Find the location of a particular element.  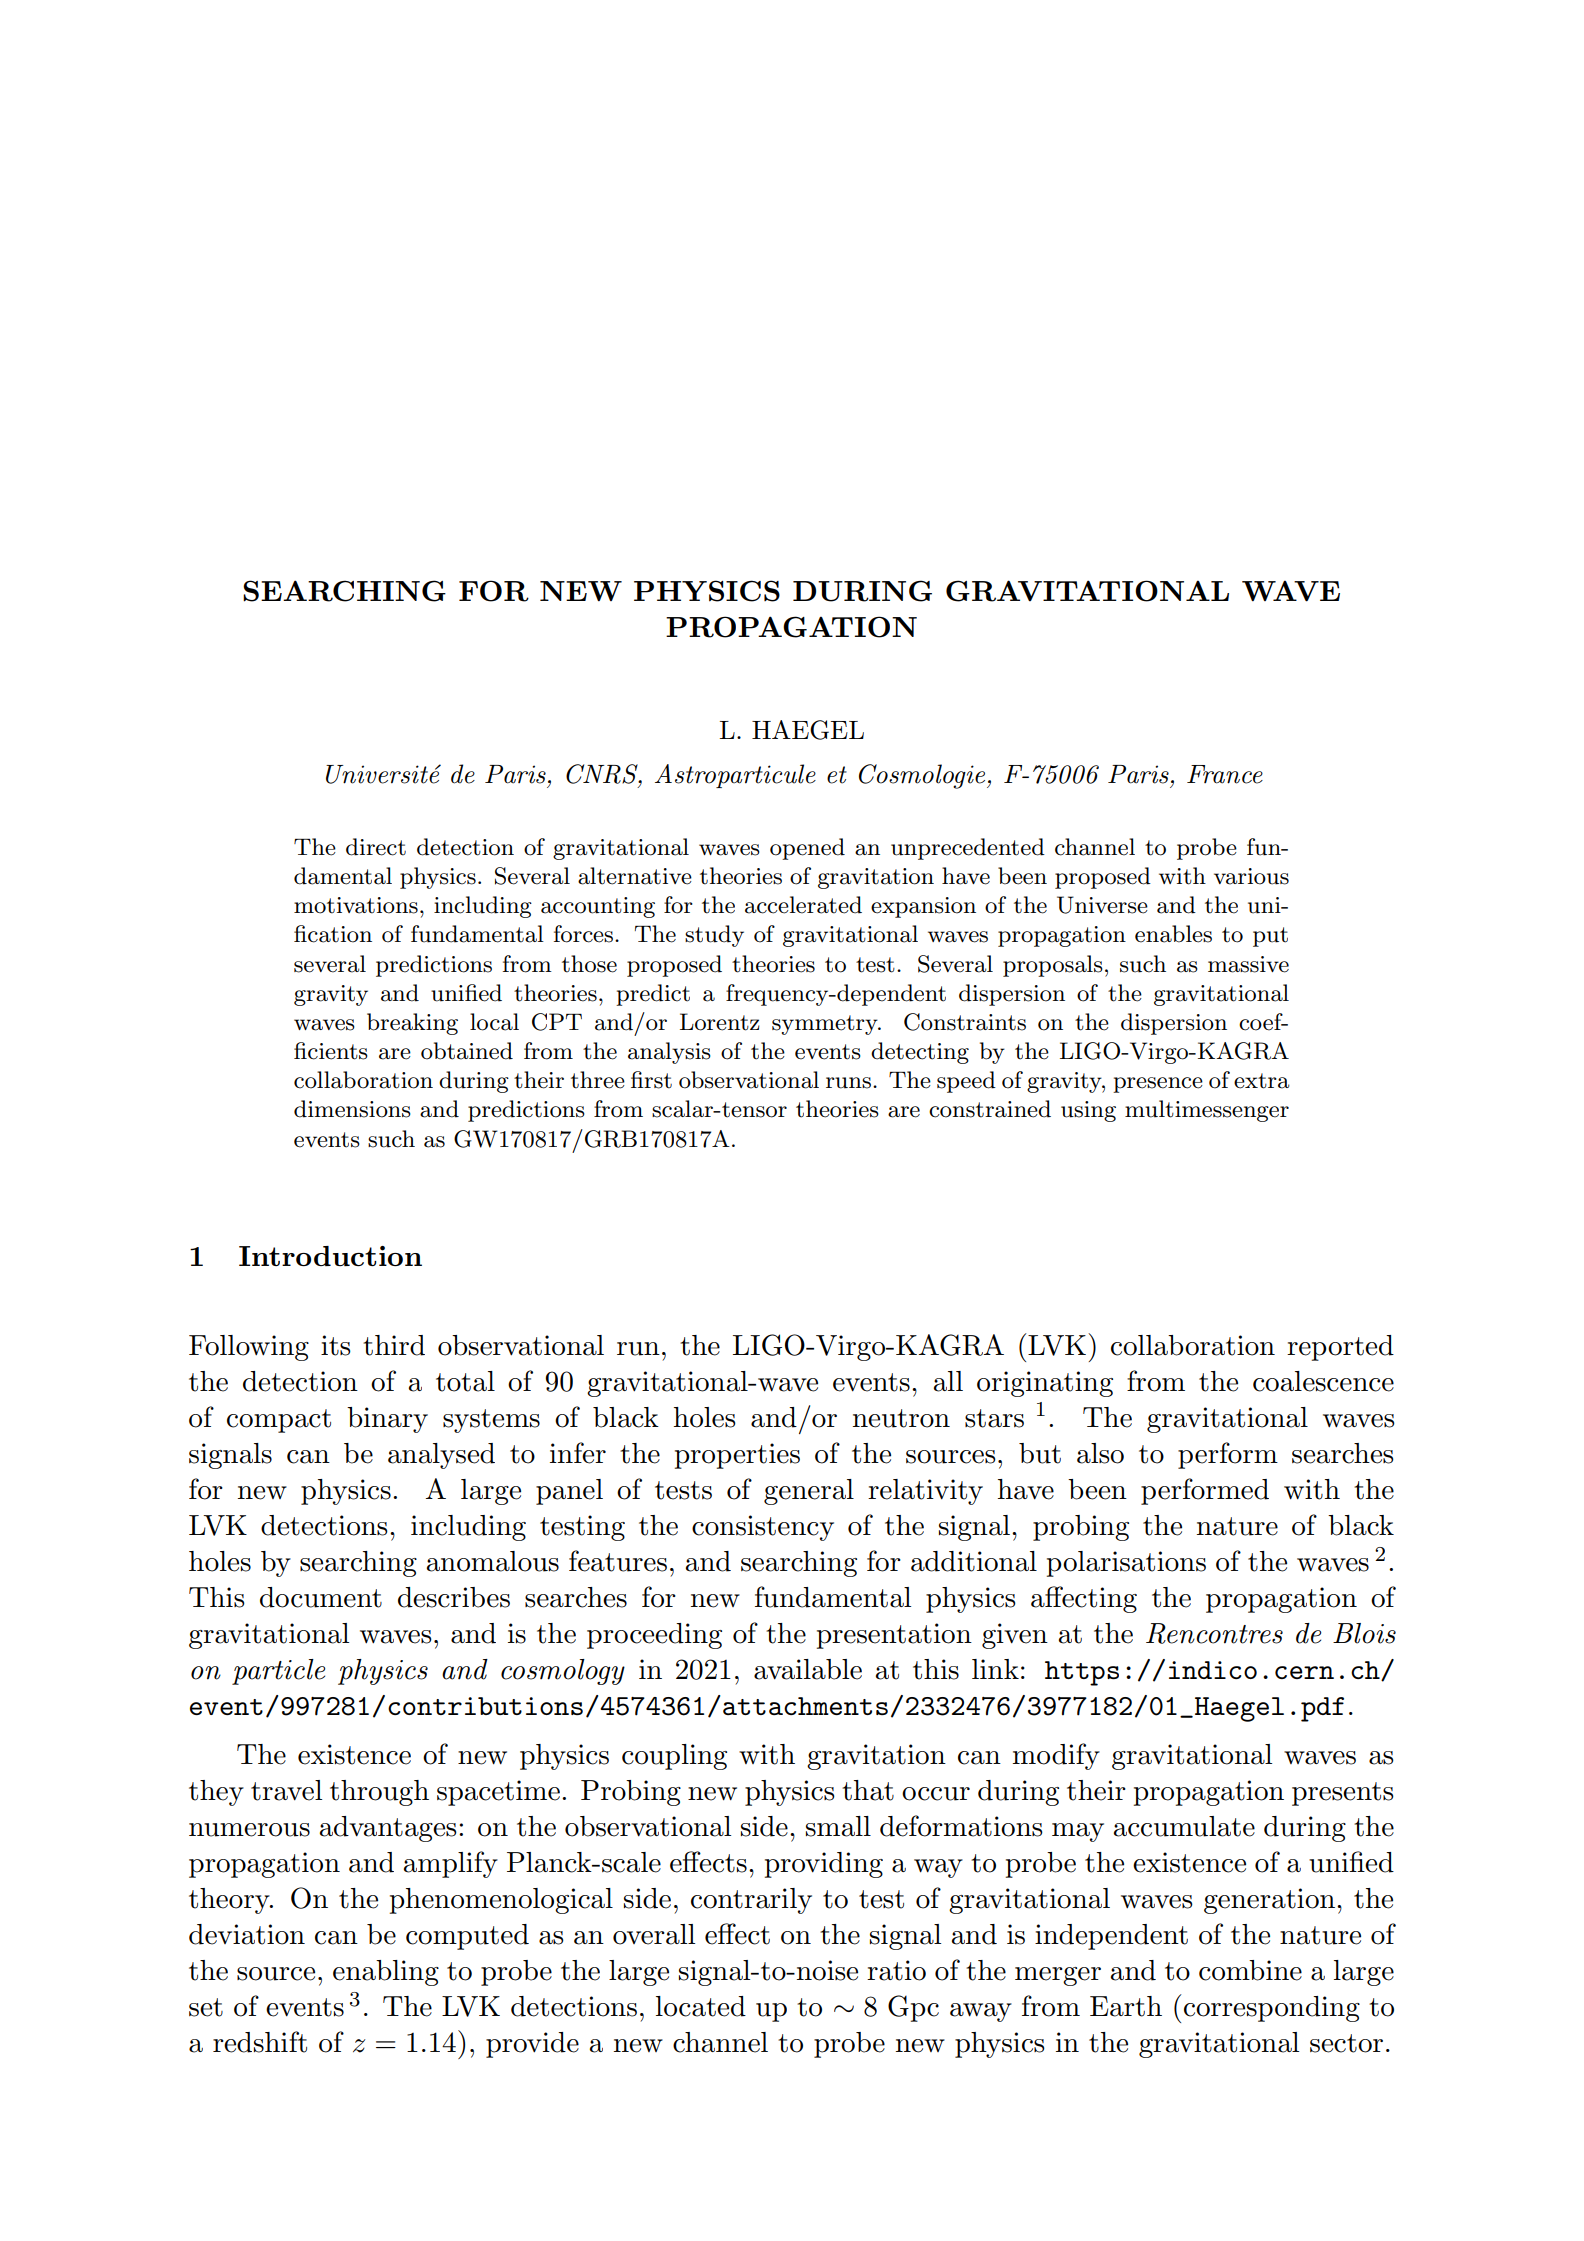

coalescence is located at coordinates (1323, 1381).
